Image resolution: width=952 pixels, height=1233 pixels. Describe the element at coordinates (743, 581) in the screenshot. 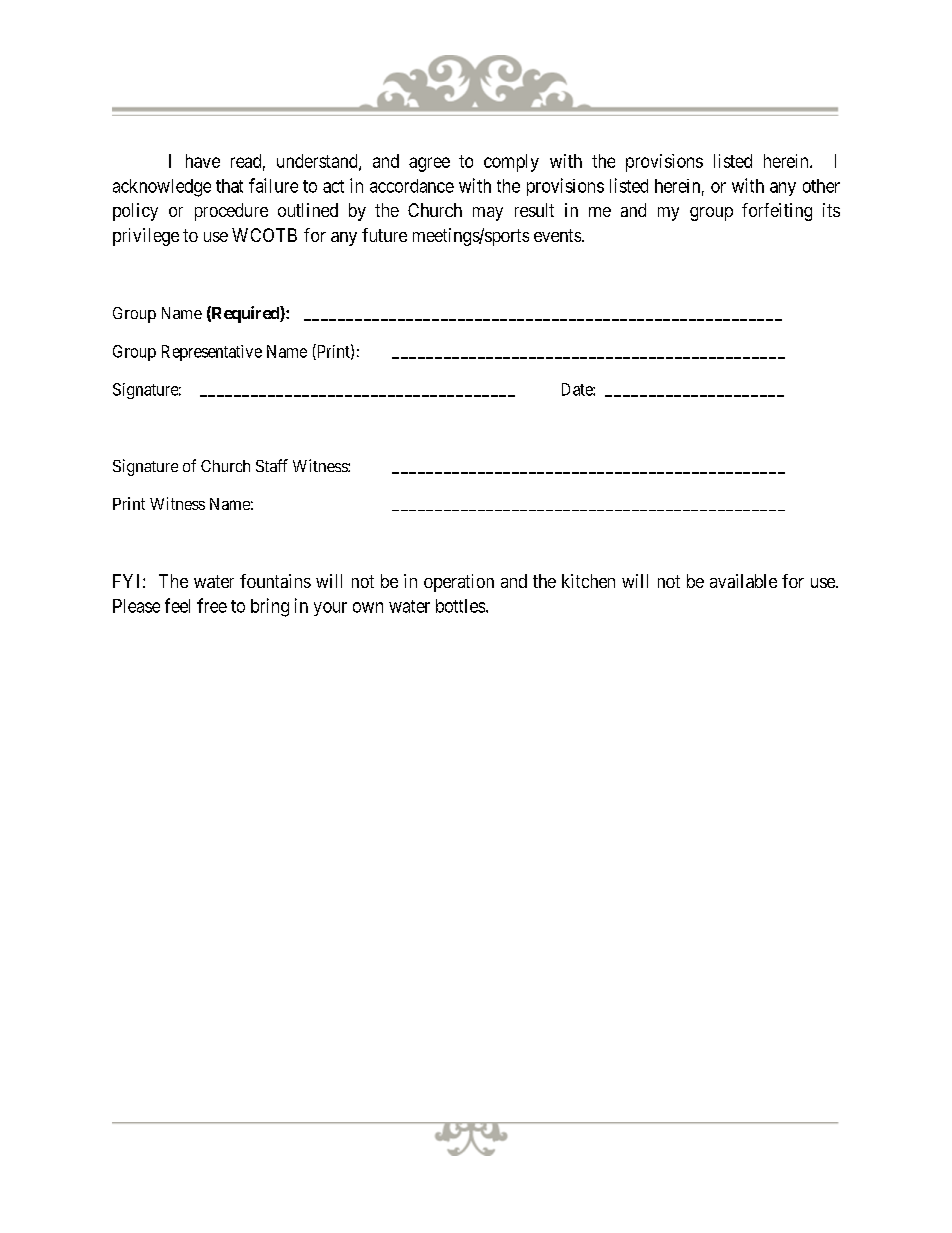

I see `available` at that location.
